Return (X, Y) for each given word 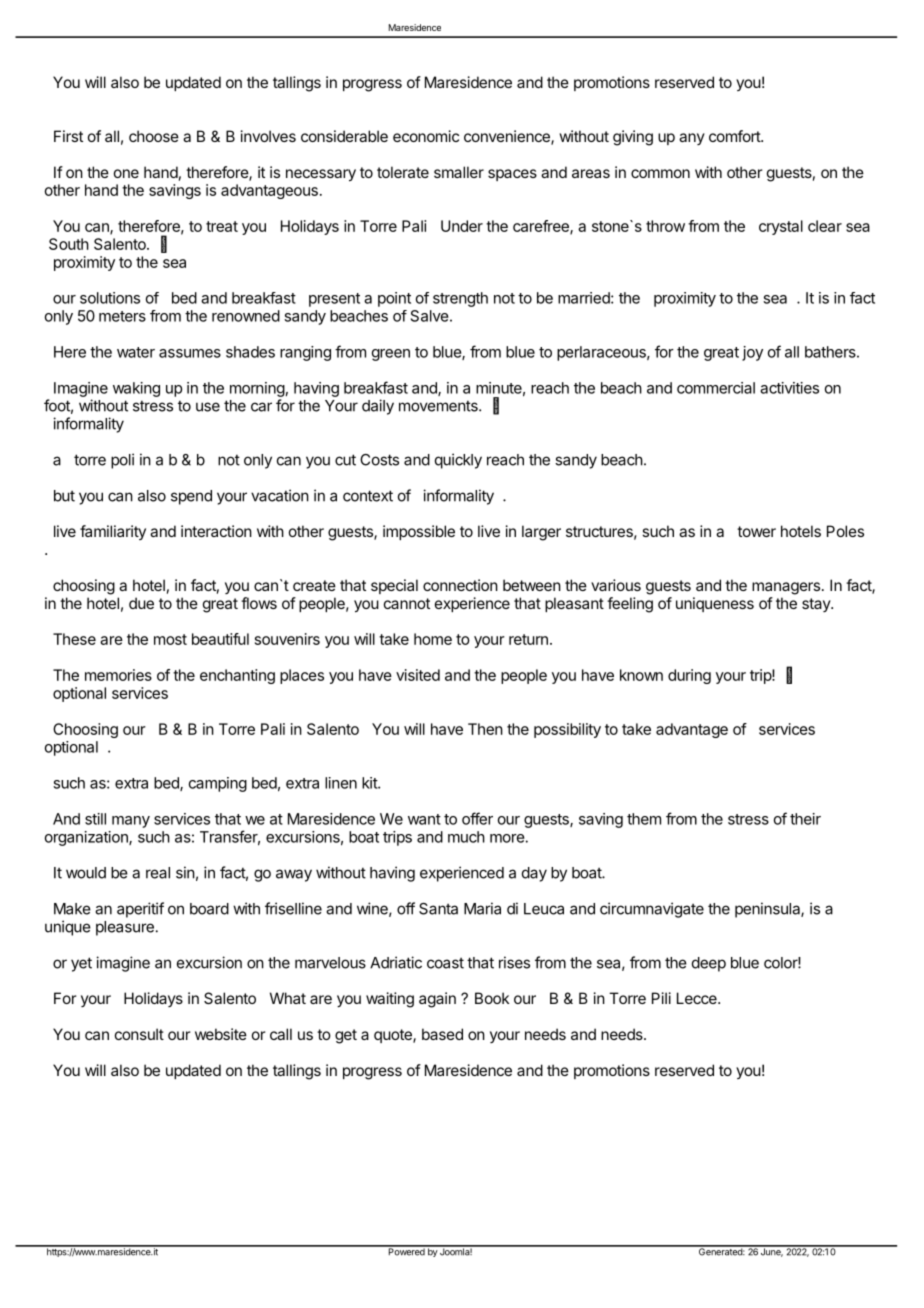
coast (445, 963)
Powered (406, 1251)
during (689, 676)
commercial (716, 388)
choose (154, 136)
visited (418, 675)
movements (439, 406)
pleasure (125, 928)
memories (118, 675)
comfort (735, 136)
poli (122, 461)
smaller (459, 172)
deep (709, 964)
